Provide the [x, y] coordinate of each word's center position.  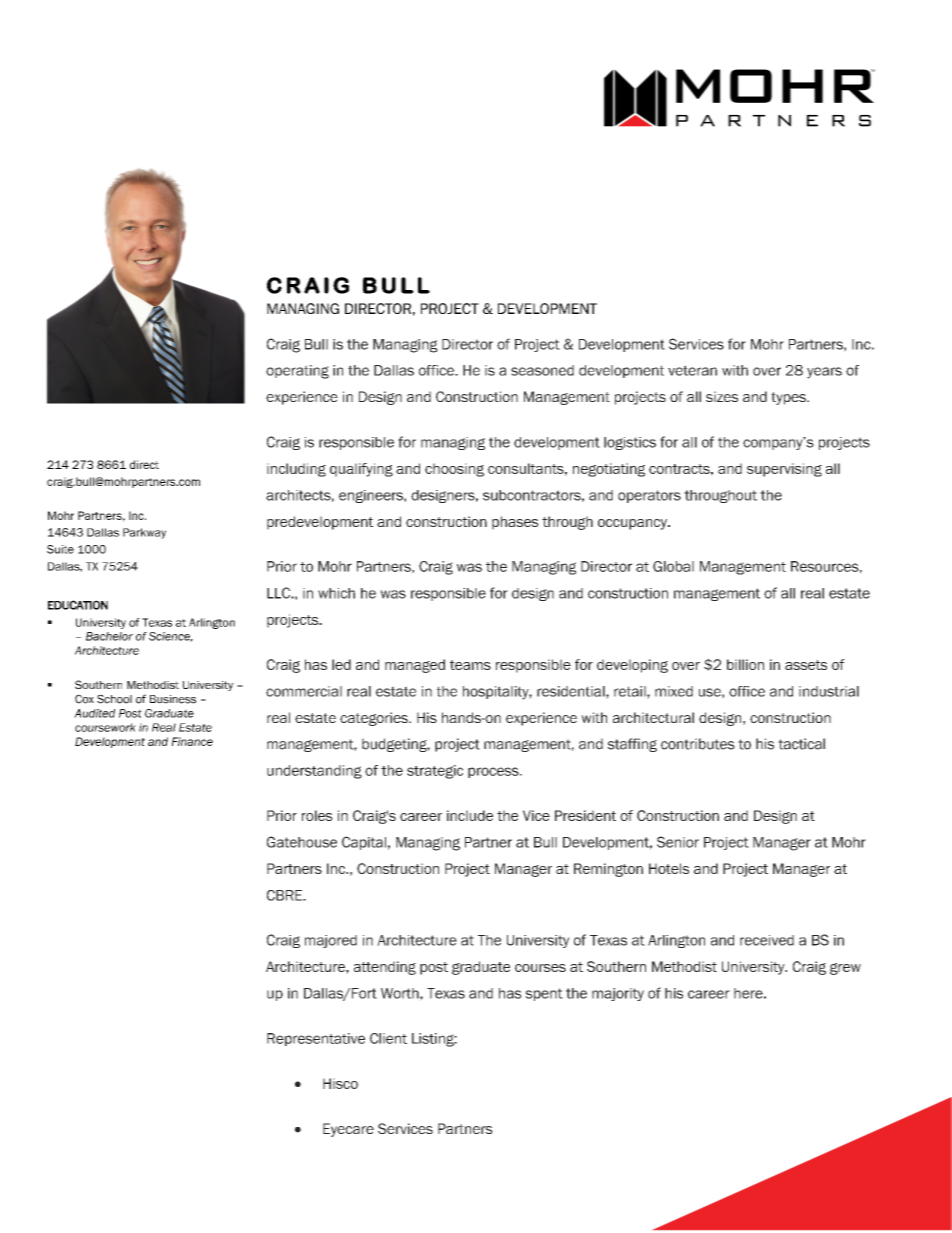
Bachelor [109, 636]
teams [470, 665]
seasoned [542, 370]
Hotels [669, 868]
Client [388, 1038]
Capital [364, 843]
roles [317, 815]
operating [297, 372]
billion [745, 664]
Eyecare [348, 1130]
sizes [722, 396]
